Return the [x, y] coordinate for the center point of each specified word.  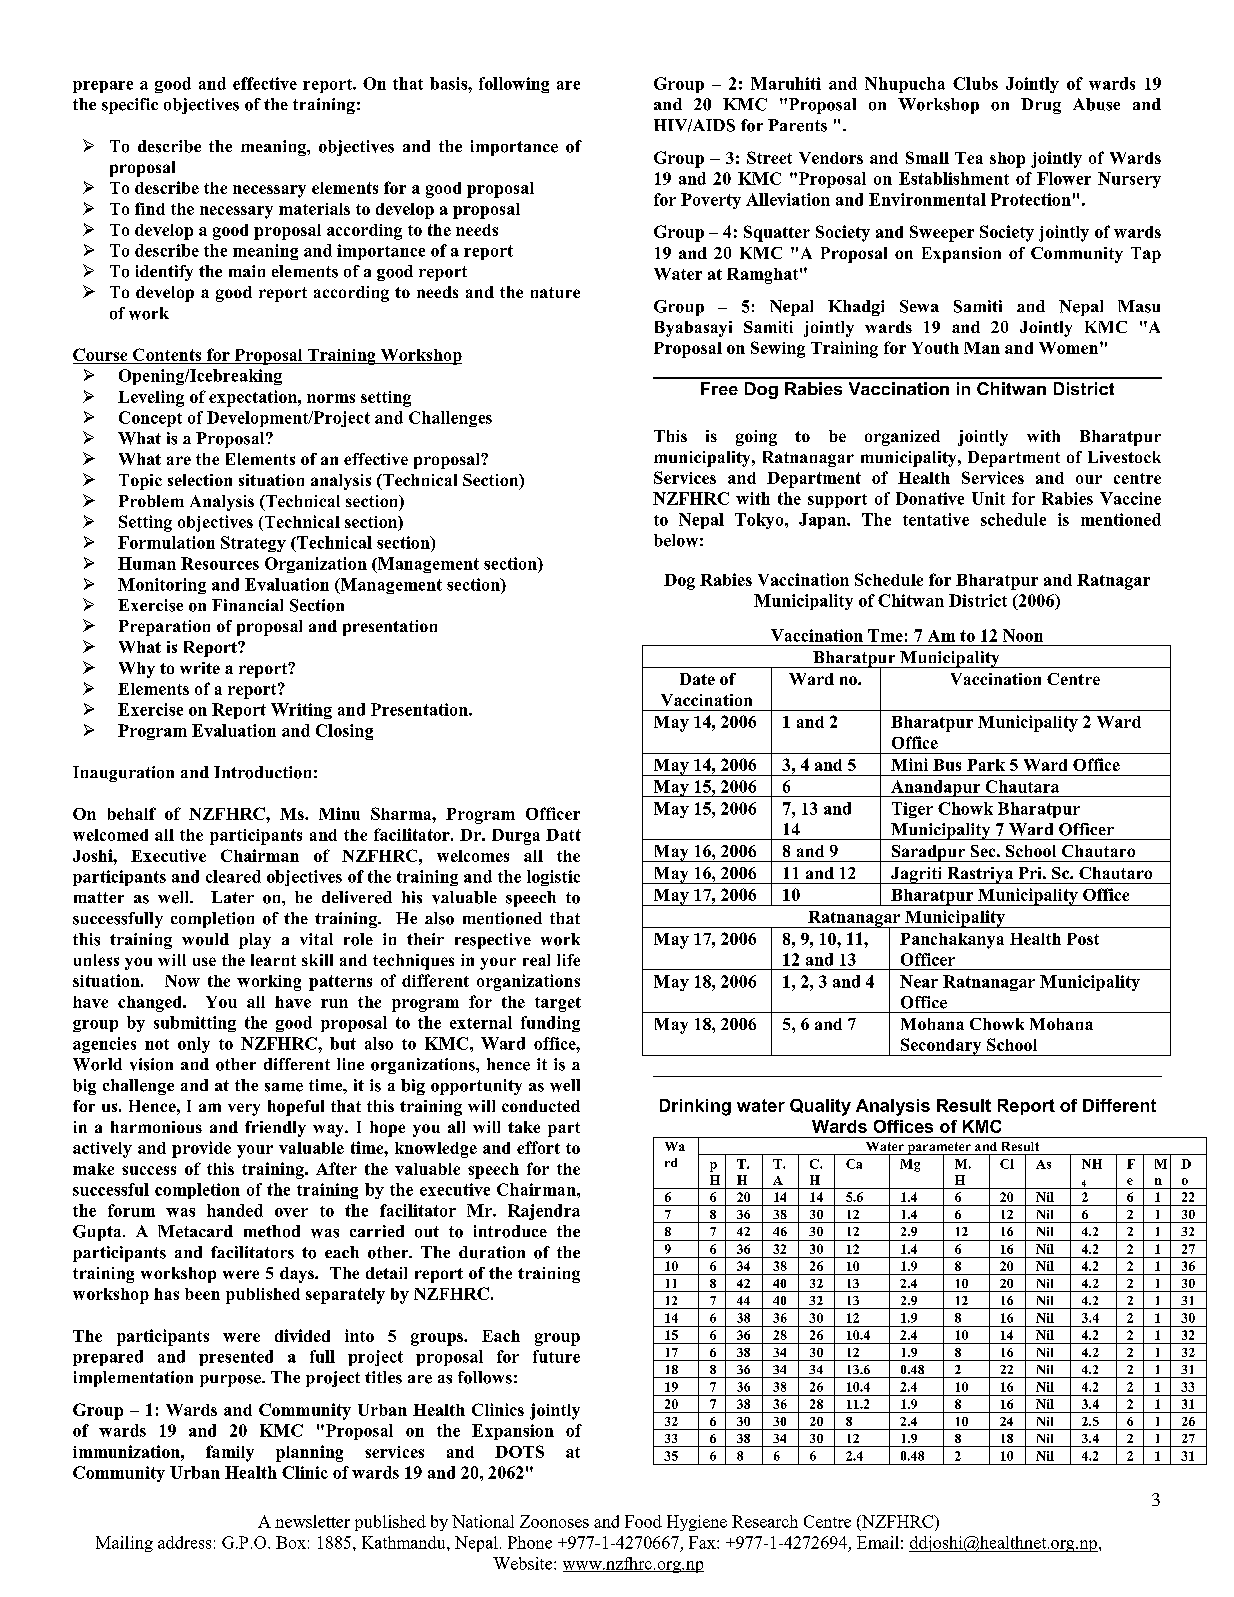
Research [765, 1521]
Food [643, 1521]
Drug [1041, 106]
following [514, 85]
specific [130, 106]
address [184, 1542]
